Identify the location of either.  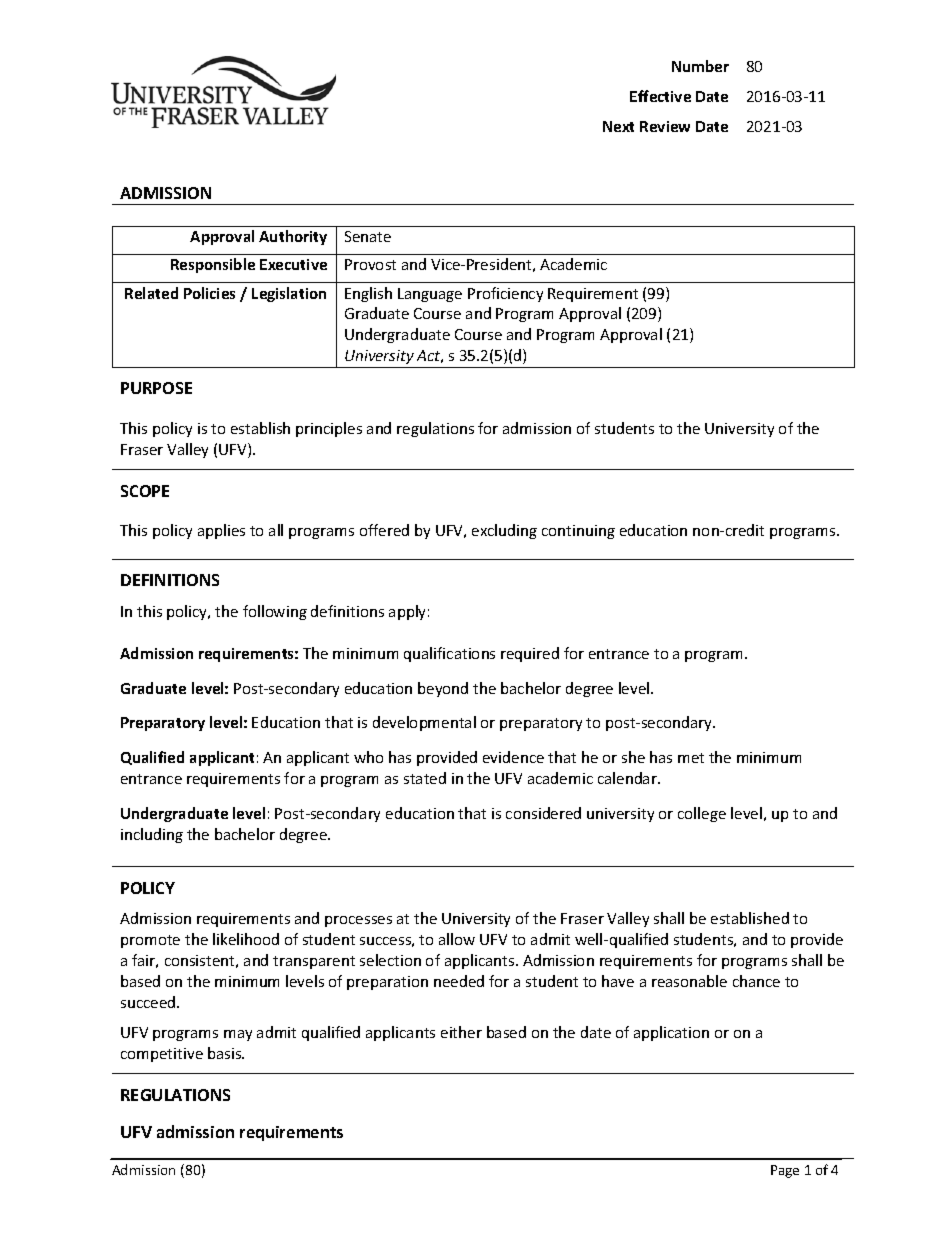
(461, 1032).
